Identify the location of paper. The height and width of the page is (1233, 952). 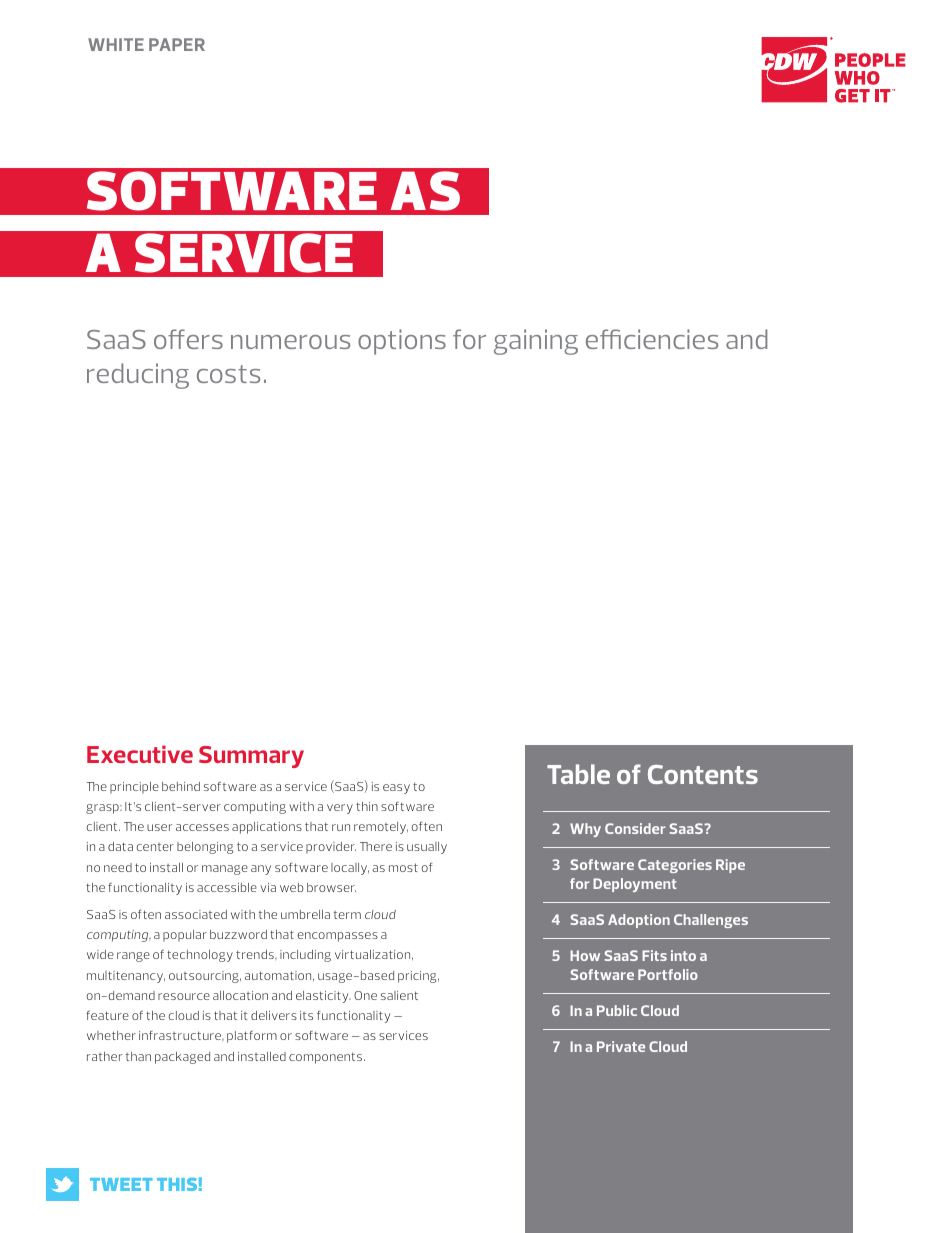
(177, 44).
